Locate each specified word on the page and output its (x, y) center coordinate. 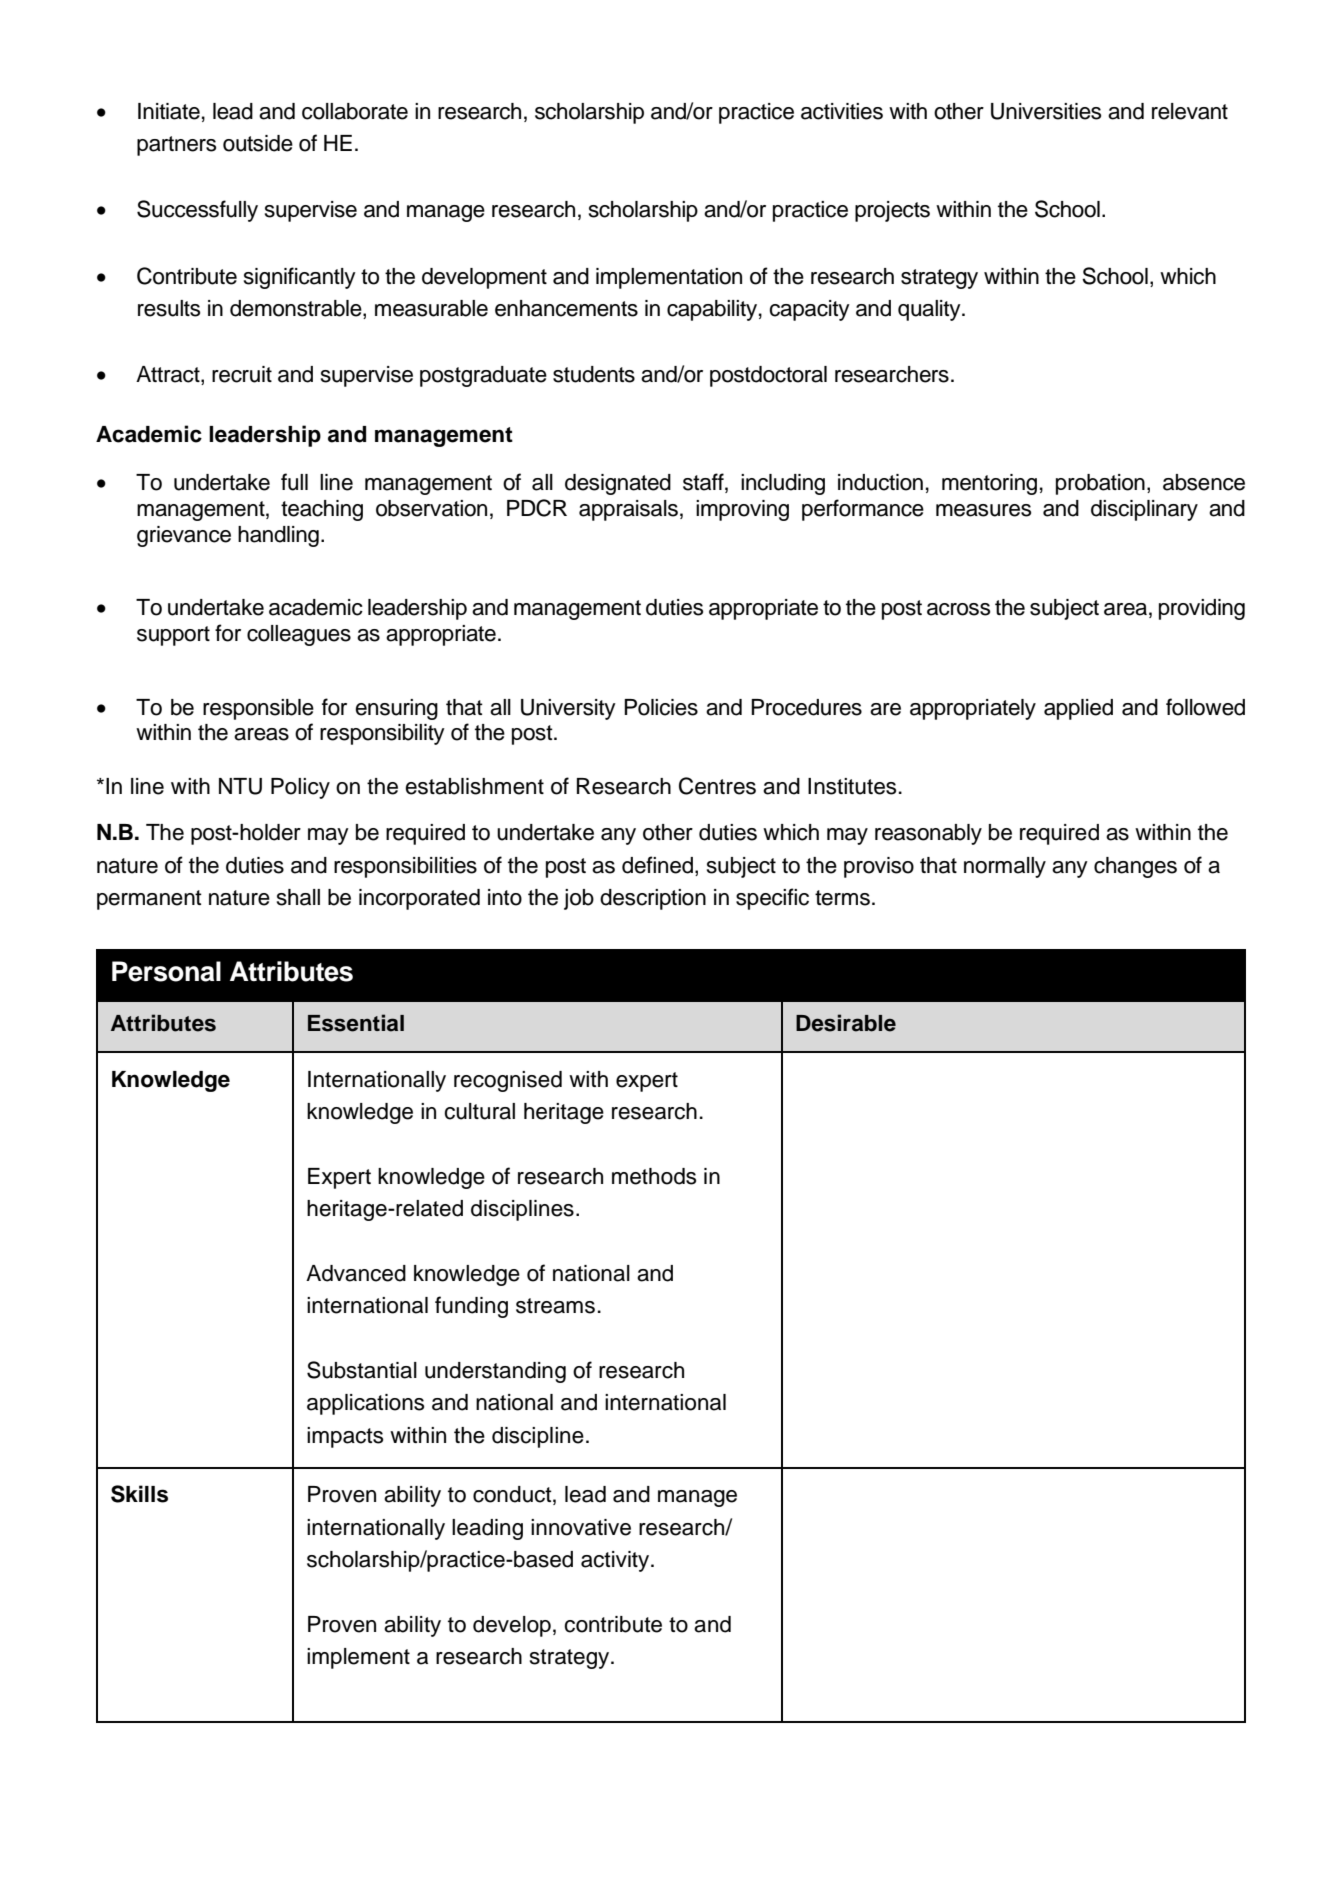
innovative (581, 1527)
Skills (139, 1494)
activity (616, 1561)
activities (842, 111)
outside (258, 143)
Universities (1046, 111)
